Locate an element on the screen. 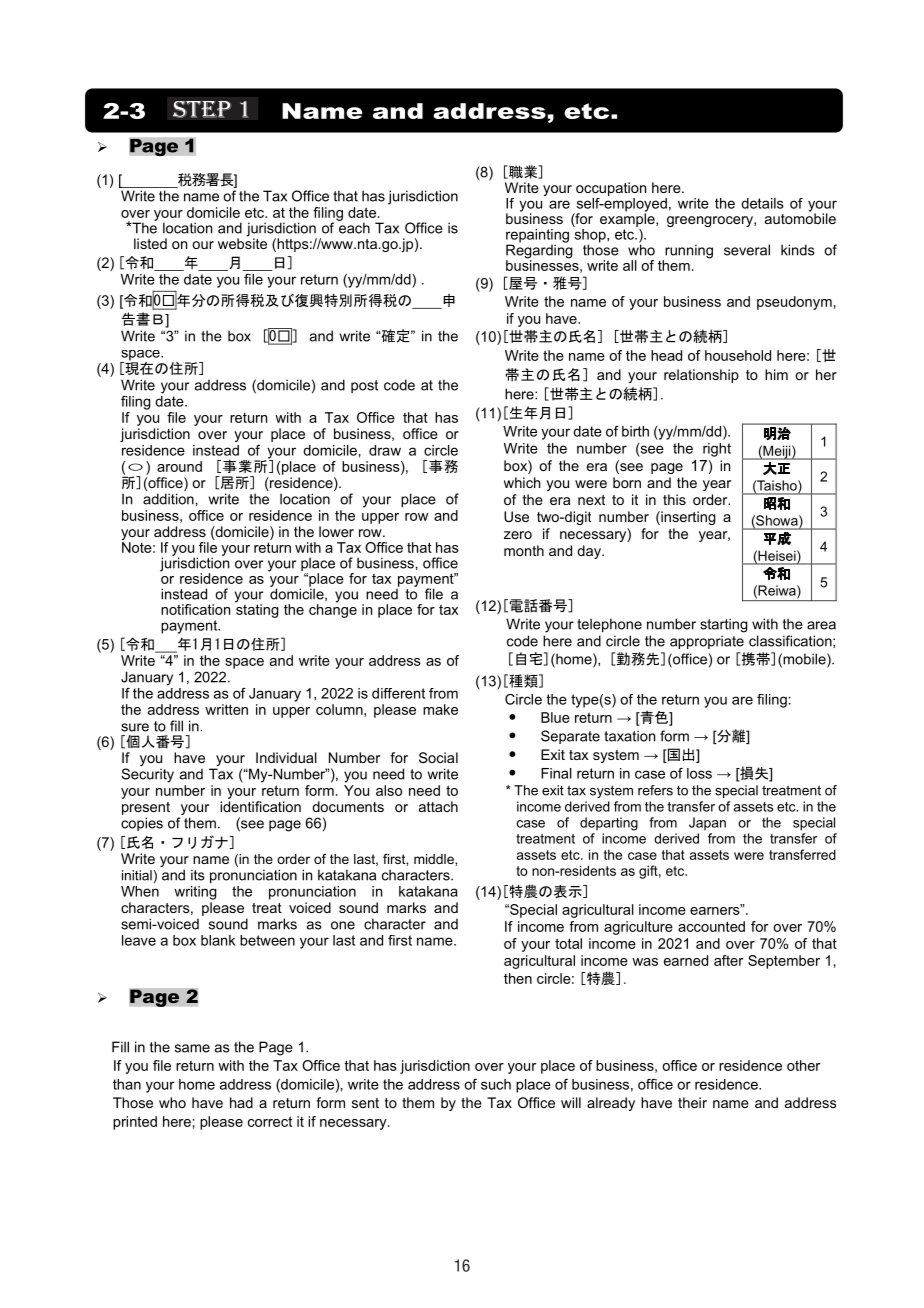 The height and width of the screenshot is (1308, 924). their is located at coordinates (692, 1102).
